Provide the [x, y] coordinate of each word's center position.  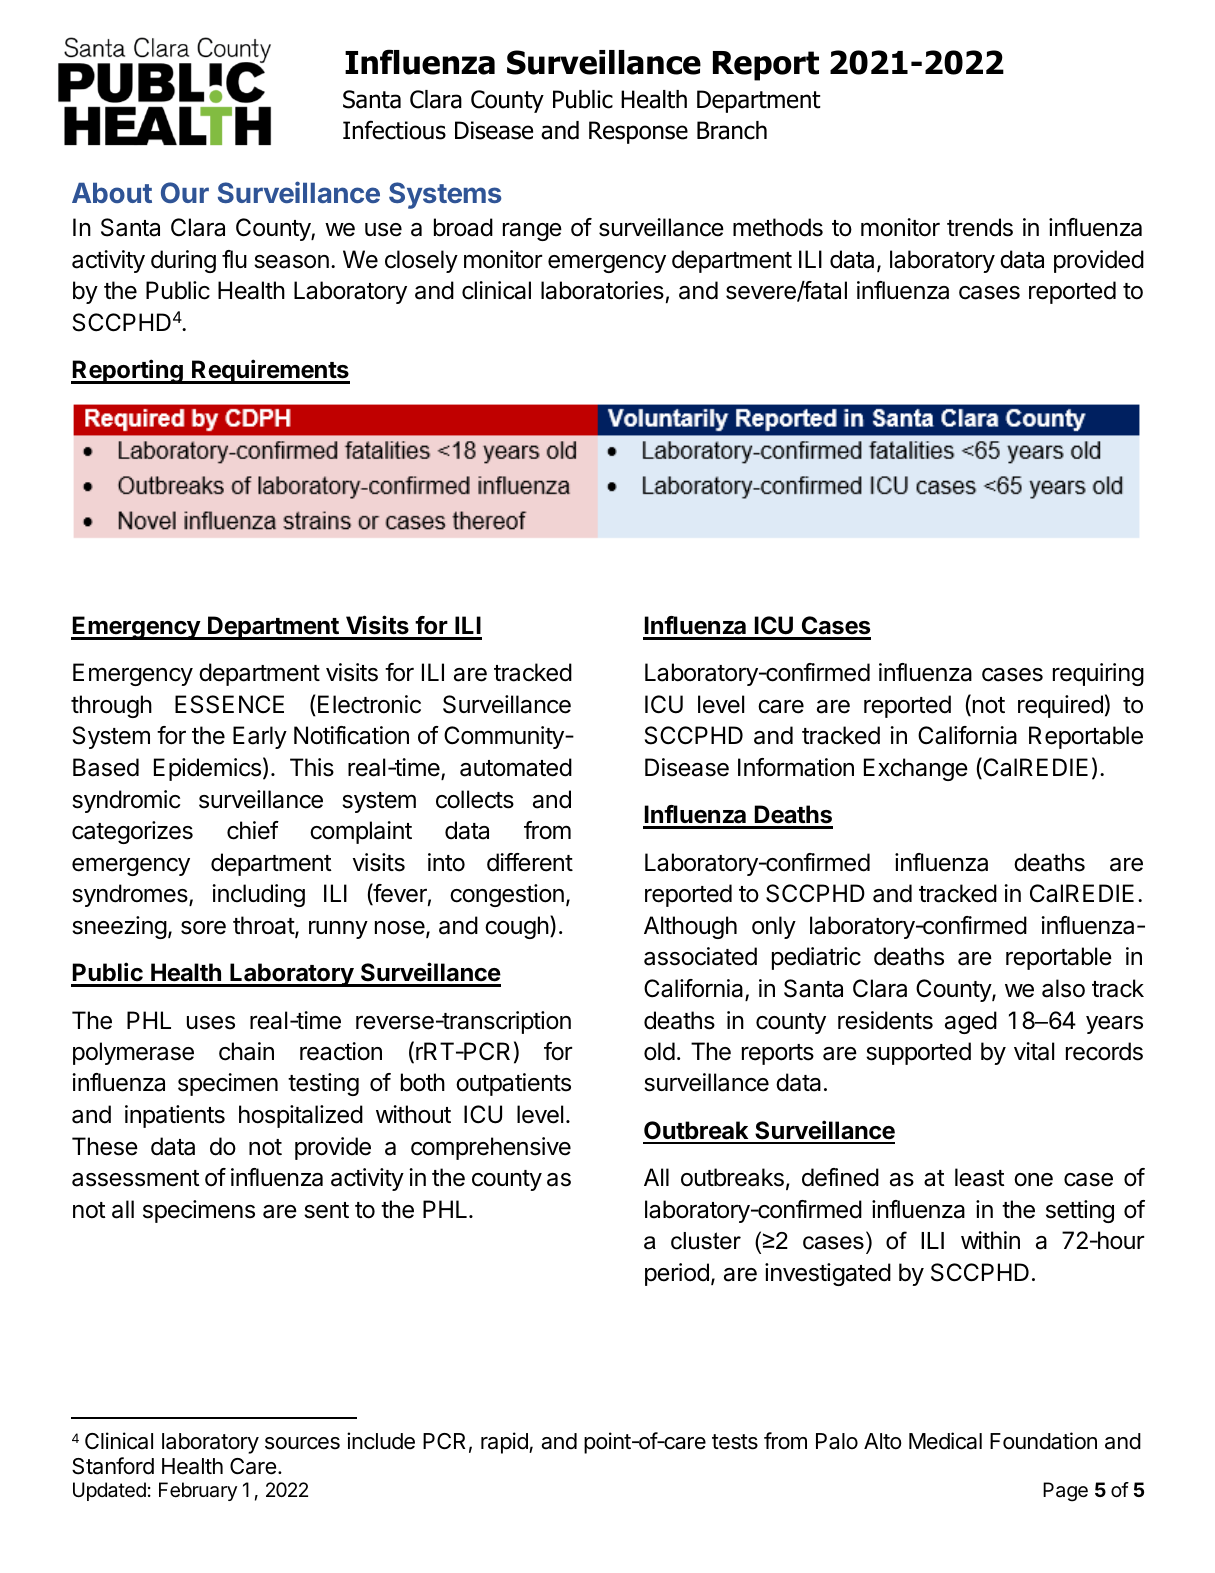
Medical [945, 1441]
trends [980, 227]
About [112, 193]
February [198, 1491]
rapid [505, 1443]
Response [638, 132]
